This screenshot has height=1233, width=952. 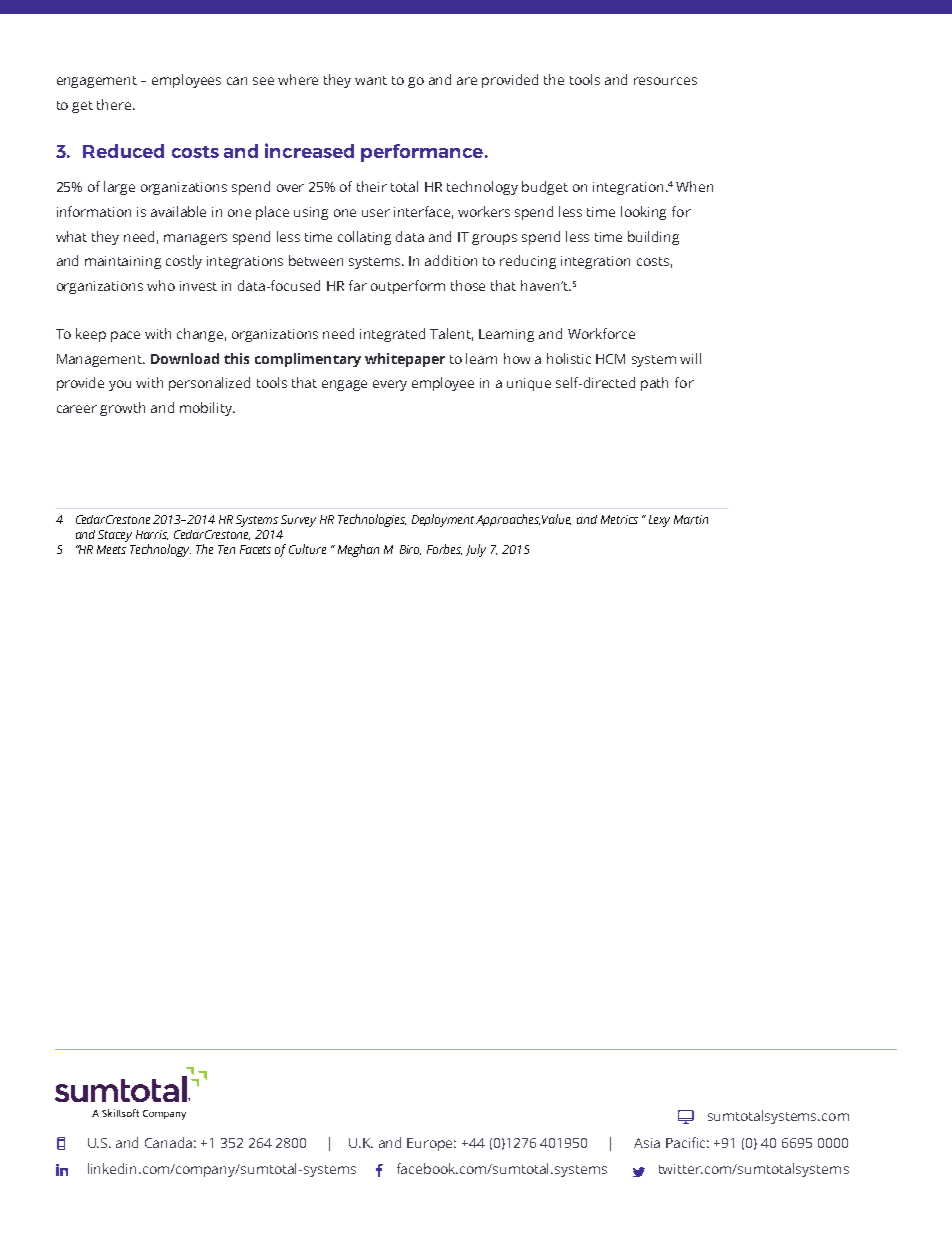 I want to click on Martin, so click(x=691, y=519).
